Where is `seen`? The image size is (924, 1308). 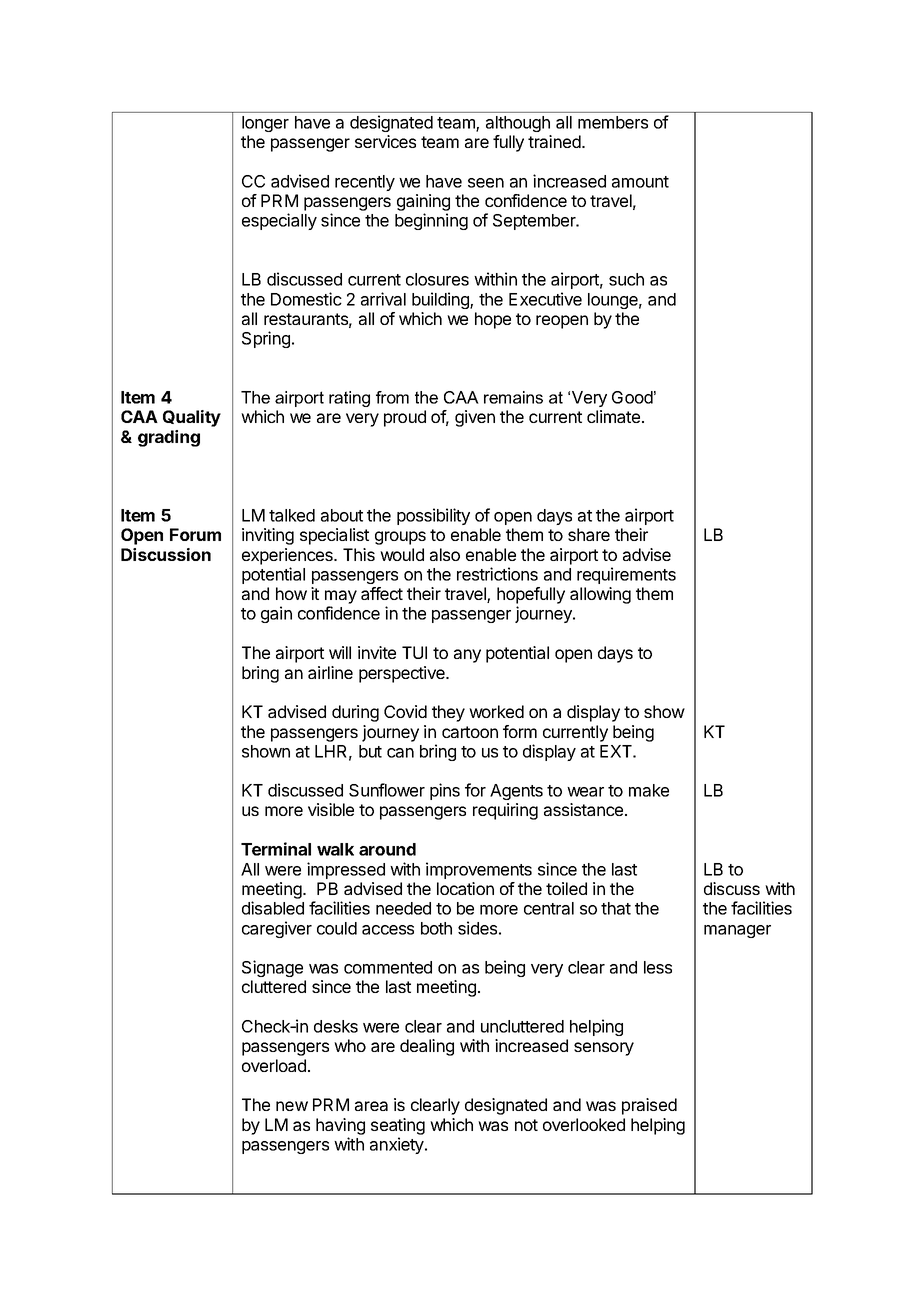 seen is located at coordinates (486, 183).
